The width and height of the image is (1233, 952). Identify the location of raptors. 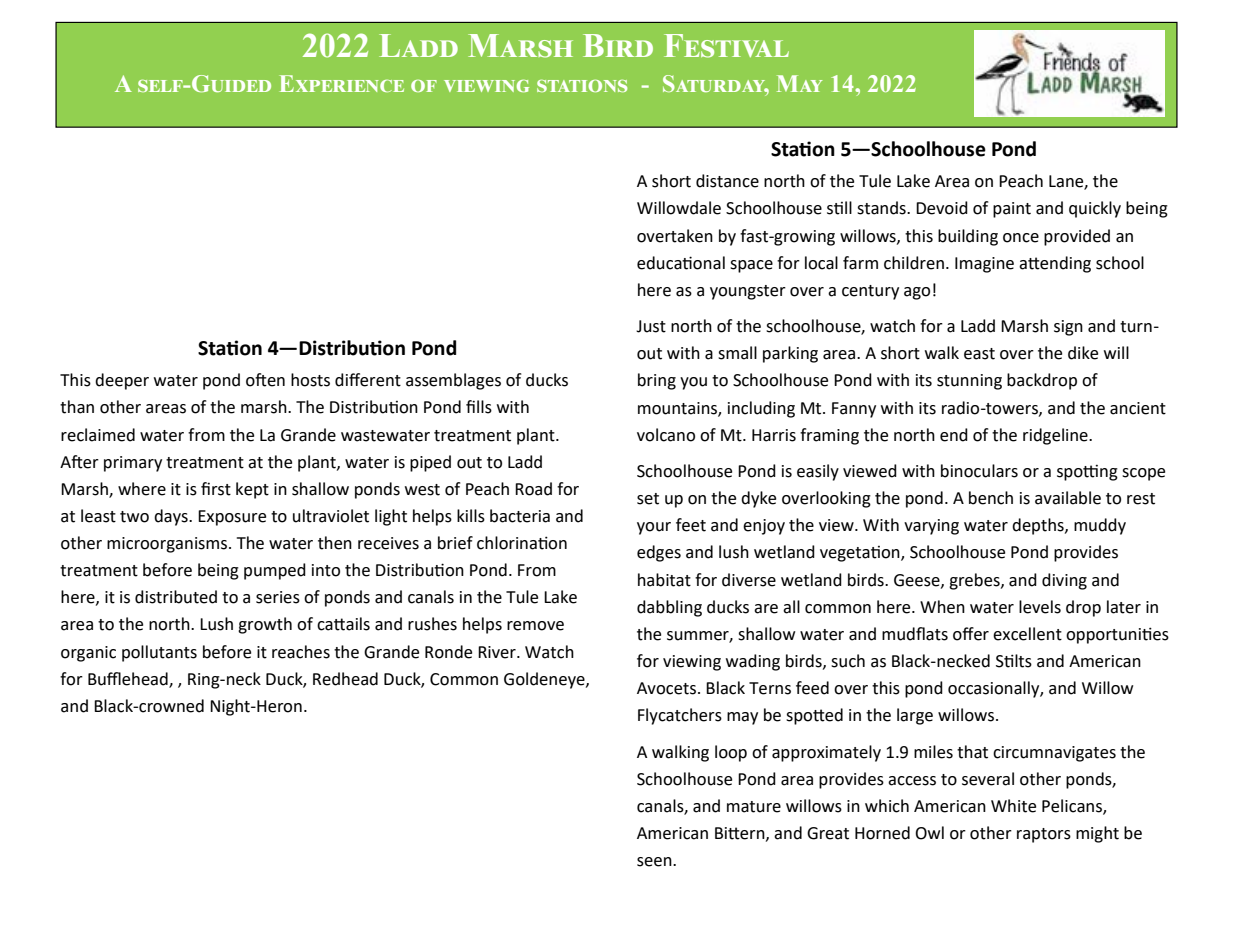
(1044, 835).
